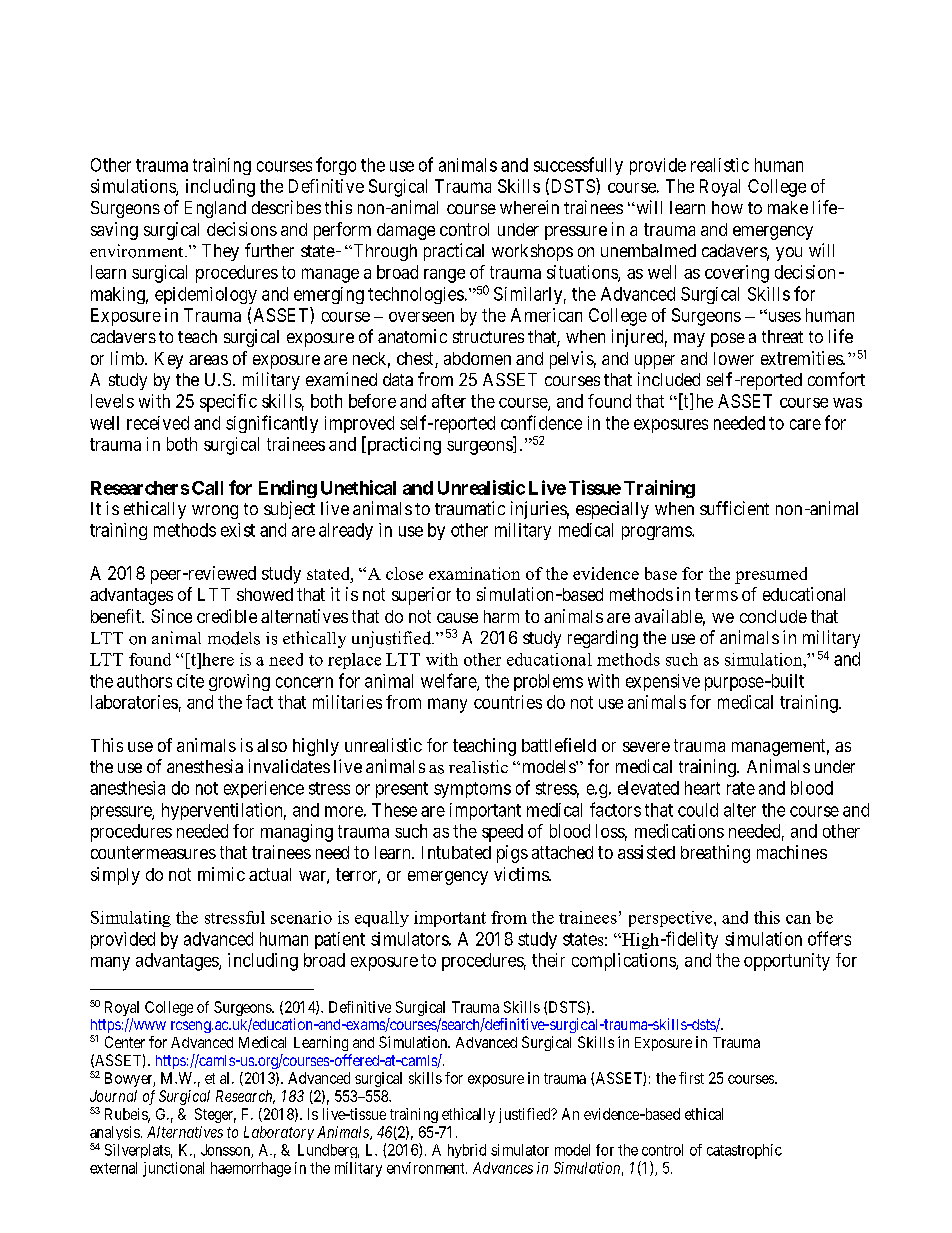 The width and height of the screenshot is (952, 1233). What do you see at coordinates (215, 1115) in the screenshot?
I see `Steger` at bounding box center [215, 1115].
